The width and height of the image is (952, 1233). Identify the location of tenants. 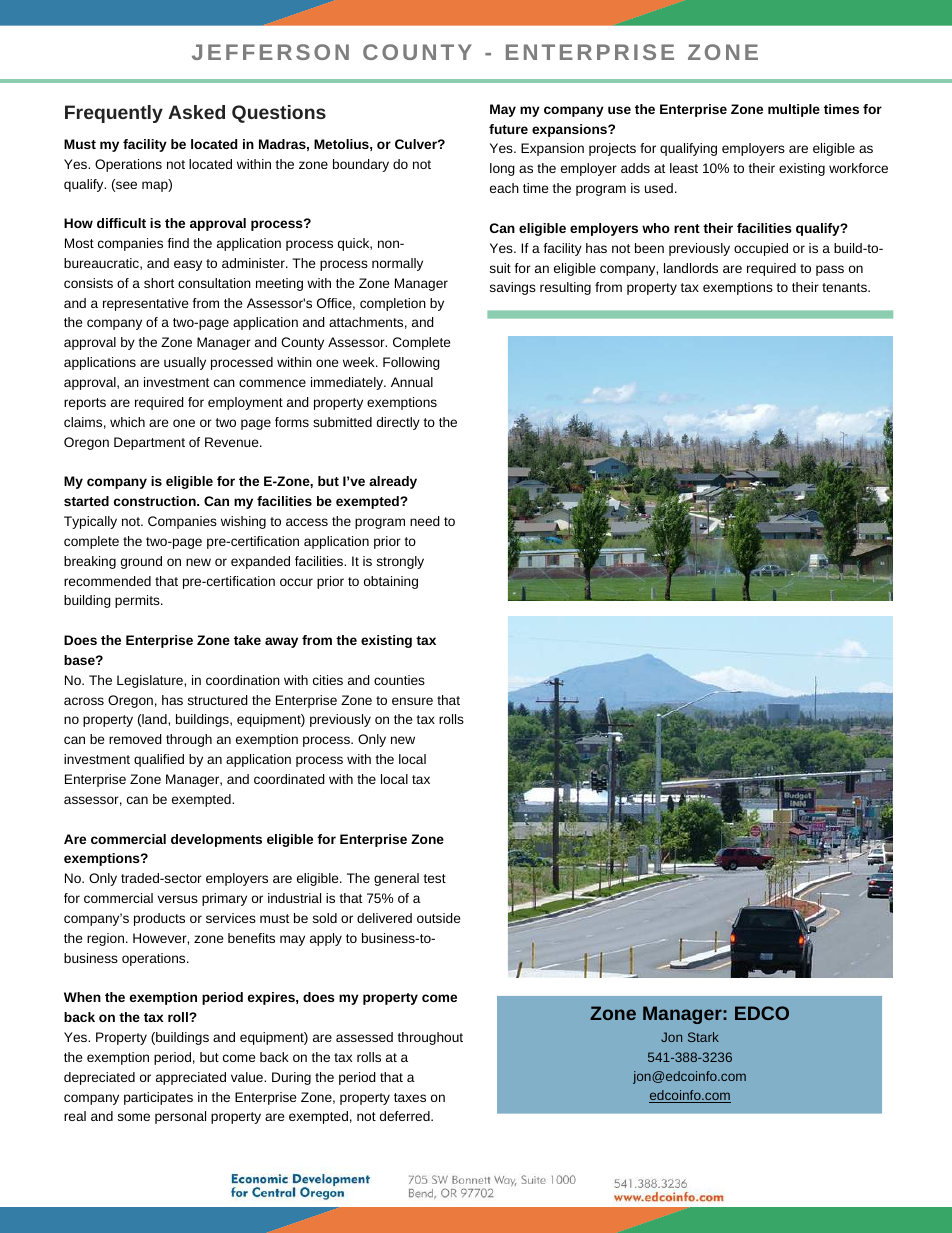
(845, 287).
